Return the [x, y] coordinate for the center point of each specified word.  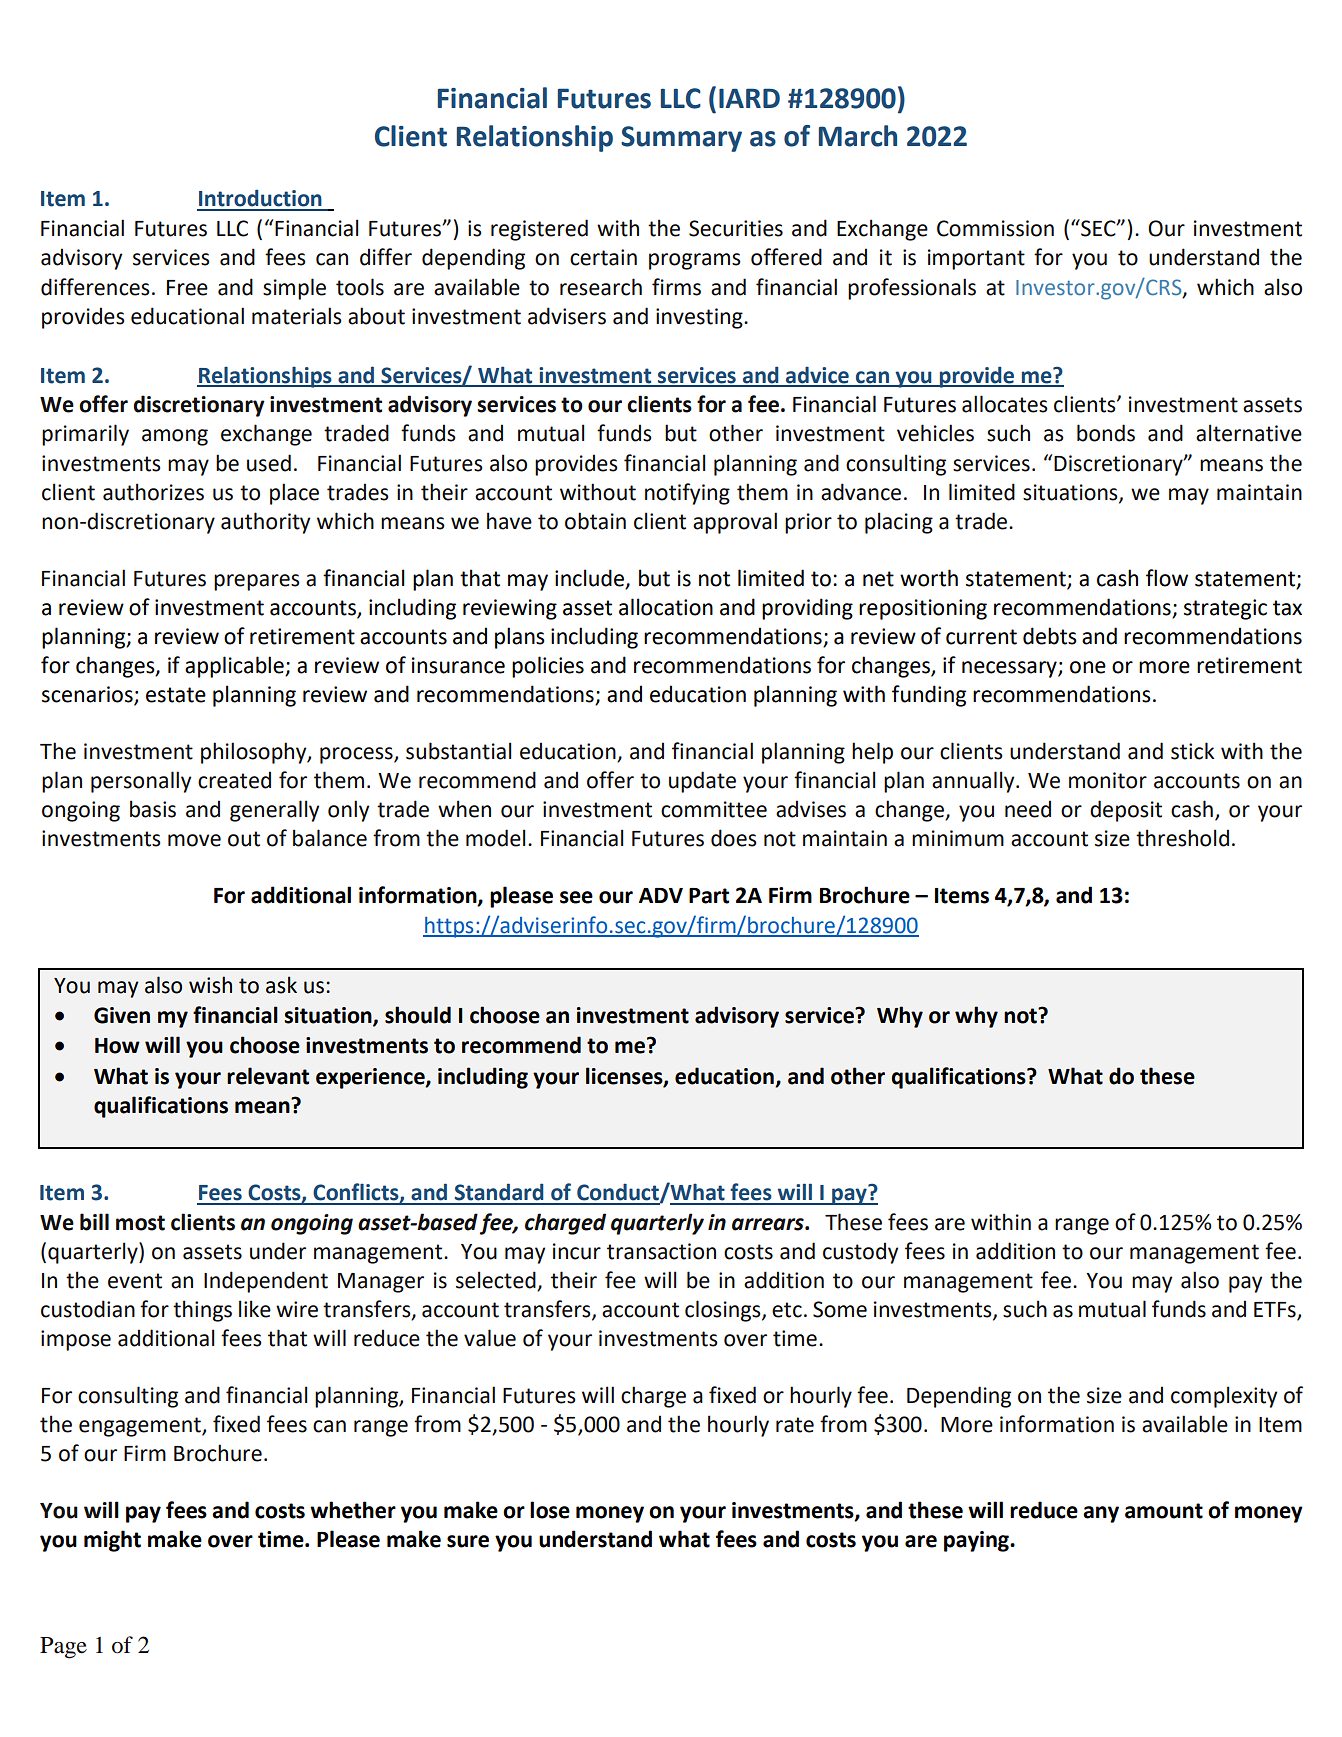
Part [709, 896]
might [112, 1541]
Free [187, 288]
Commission [995, 228]
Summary [681, 139]
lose [550, 1510]
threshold [1182, 838]
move [194, 840]
